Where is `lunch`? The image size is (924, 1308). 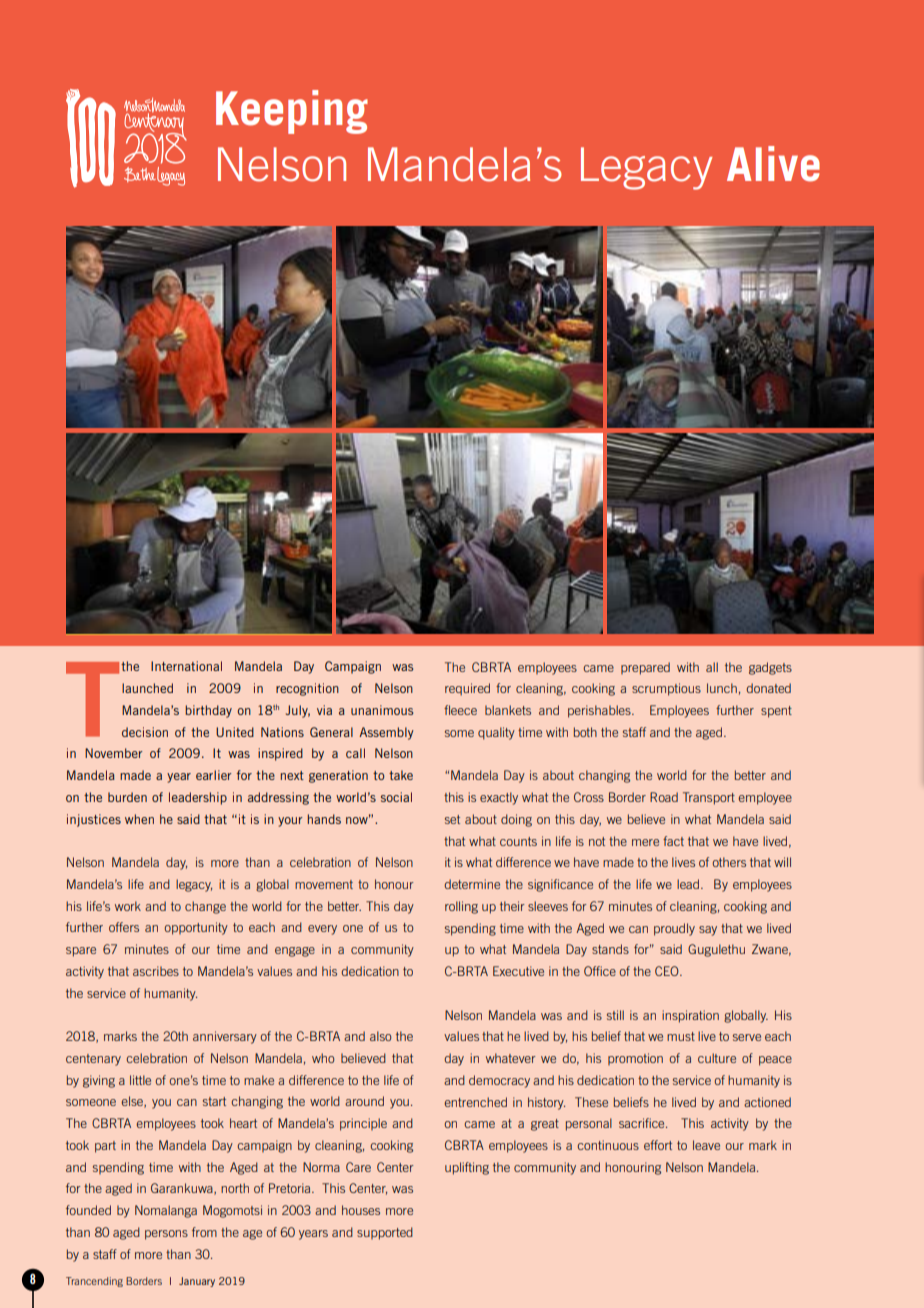 lunch is located at coordinates (722, 688).
